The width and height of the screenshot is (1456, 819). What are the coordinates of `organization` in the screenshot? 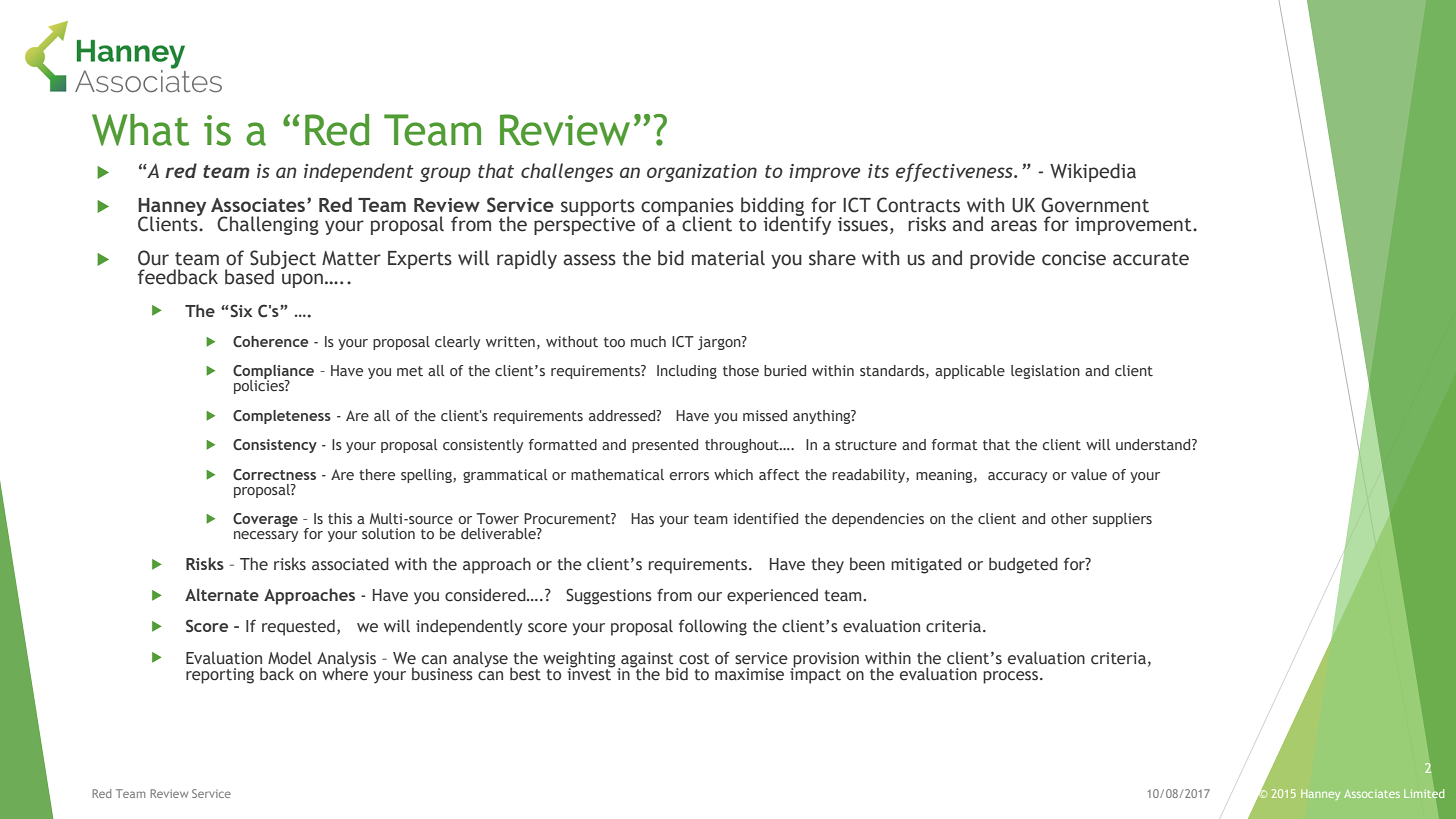 It's located at (702, 173).
